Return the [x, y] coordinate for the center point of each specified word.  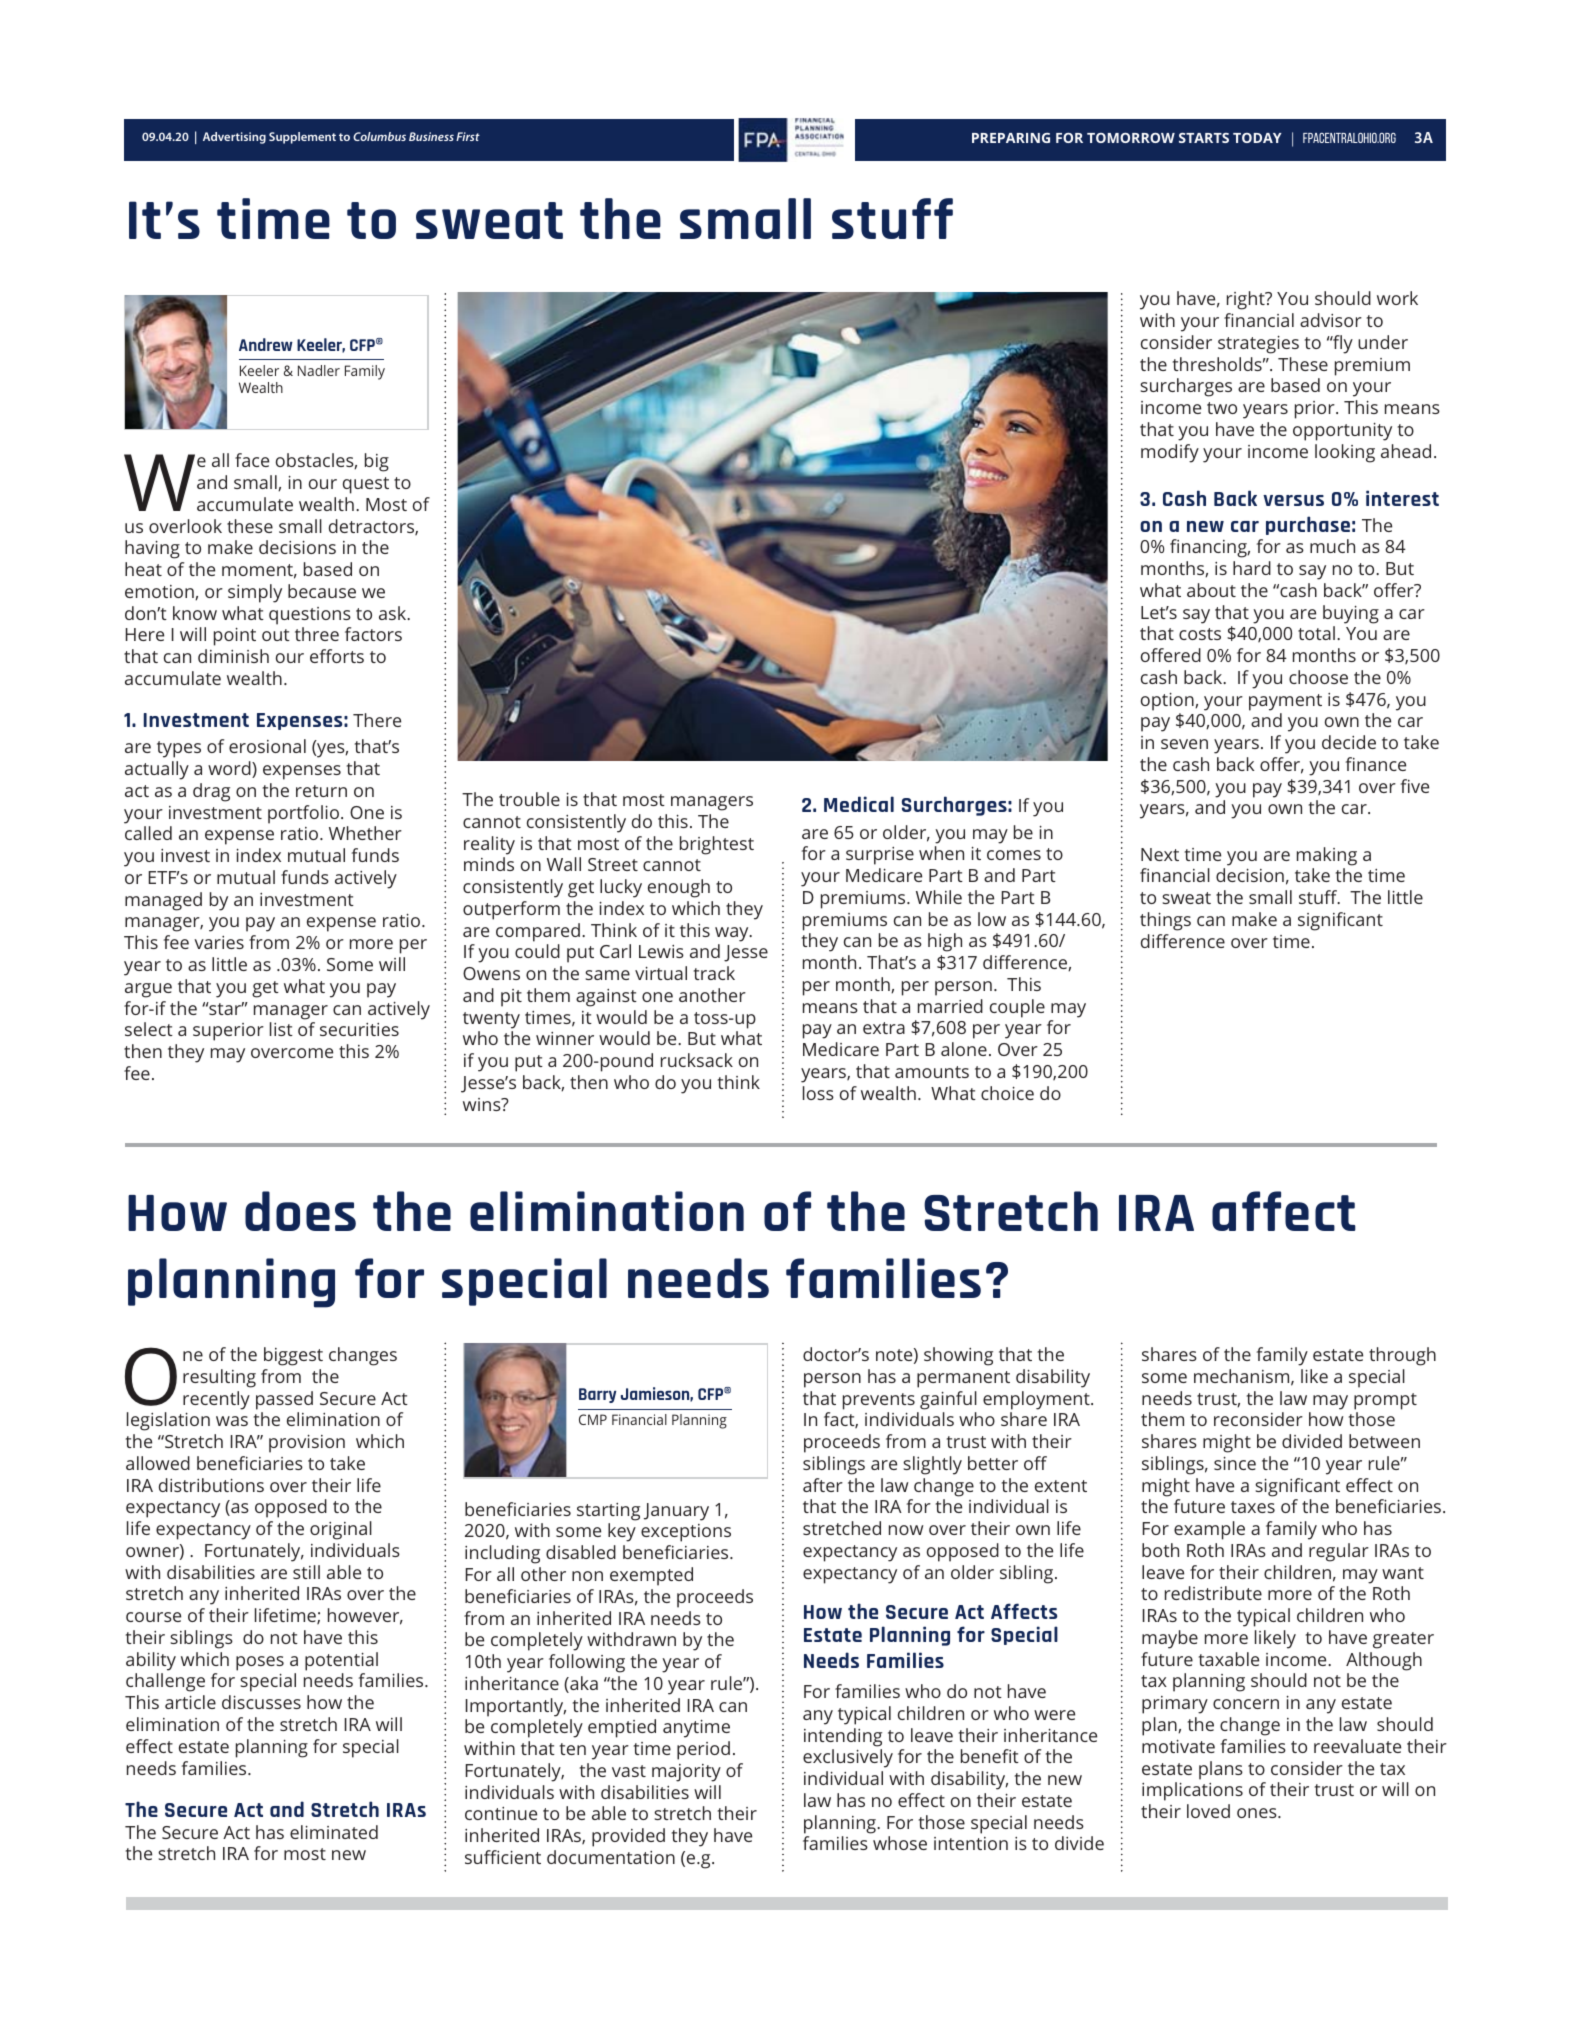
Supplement [302, 138]
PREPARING [1011, 138]
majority [686, 1773]
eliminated [334, 1832]
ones [1258, 1813]
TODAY [1257, 138]
